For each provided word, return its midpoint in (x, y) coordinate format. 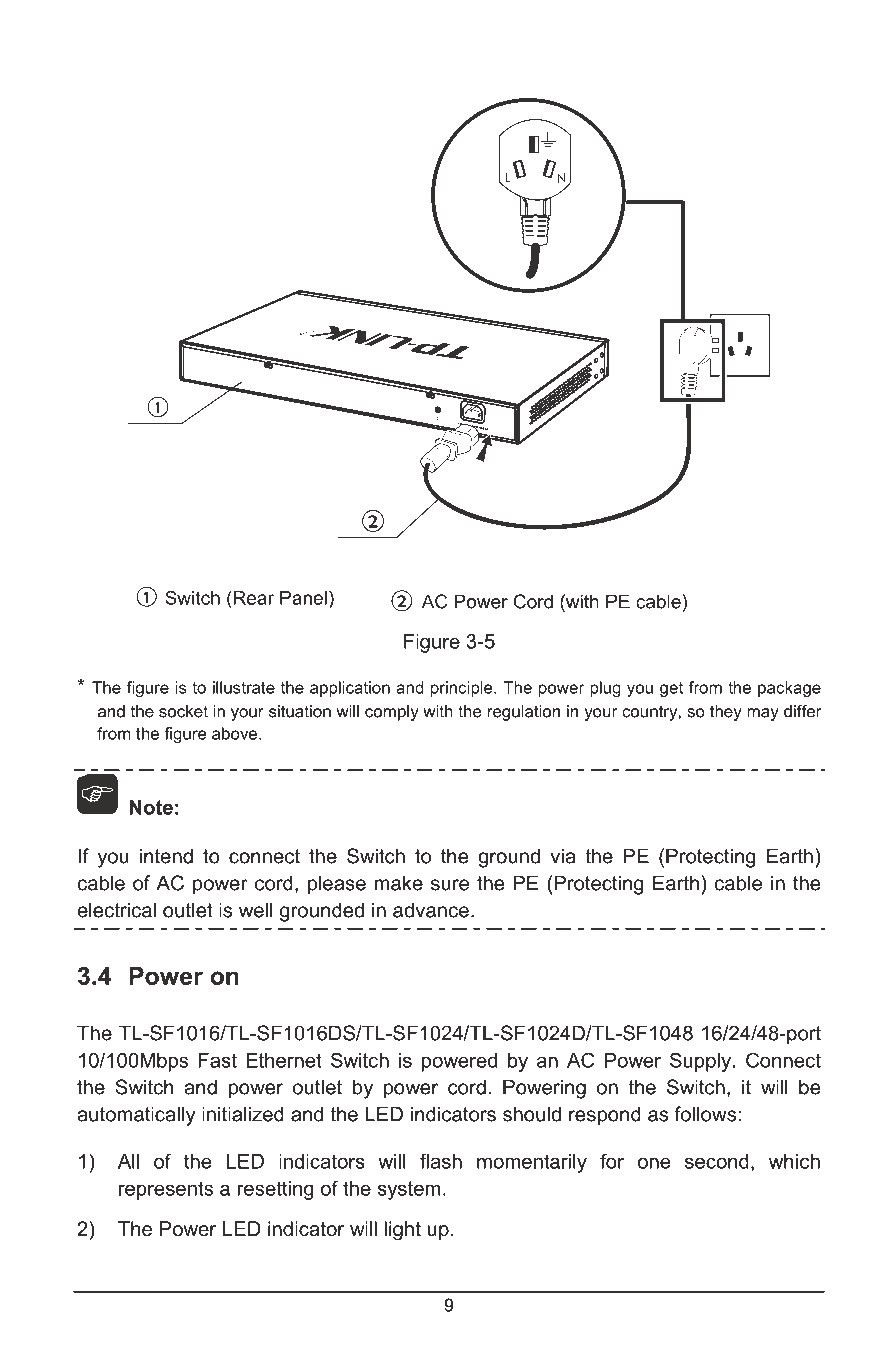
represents (166, 1190)
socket (183, 711)
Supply (702, 1062)
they (726, 713)
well (255, 910)
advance (431, 910)
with (438, 711)
